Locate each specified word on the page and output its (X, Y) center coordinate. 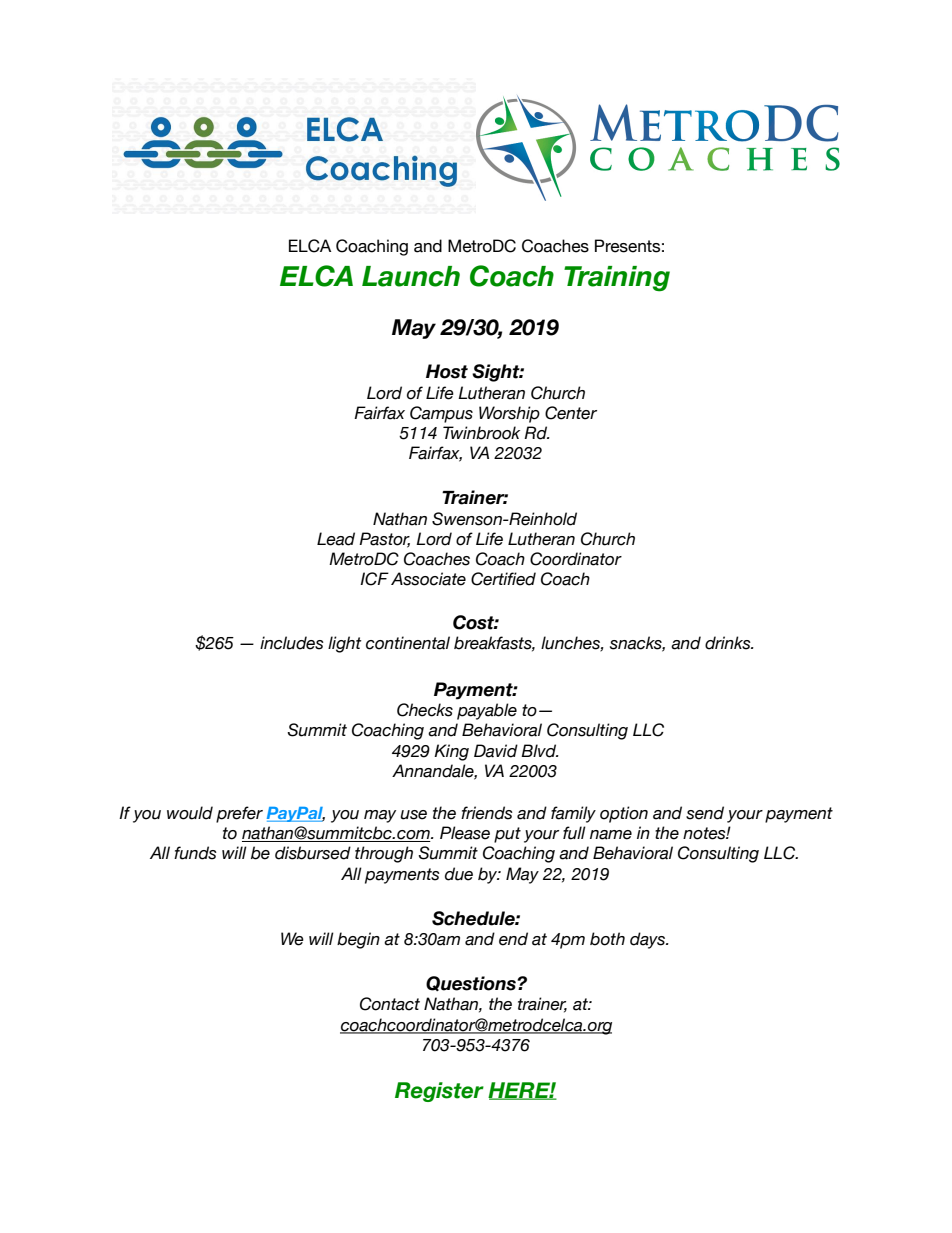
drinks (729, 643)
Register (439, 1092)
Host (447, 371)
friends (487, 813)
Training (617, 279)
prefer (239, 814)
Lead (336, 539)
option (624, 814)
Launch (411, 276)
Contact (390, 1004)
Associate (428, 579)
